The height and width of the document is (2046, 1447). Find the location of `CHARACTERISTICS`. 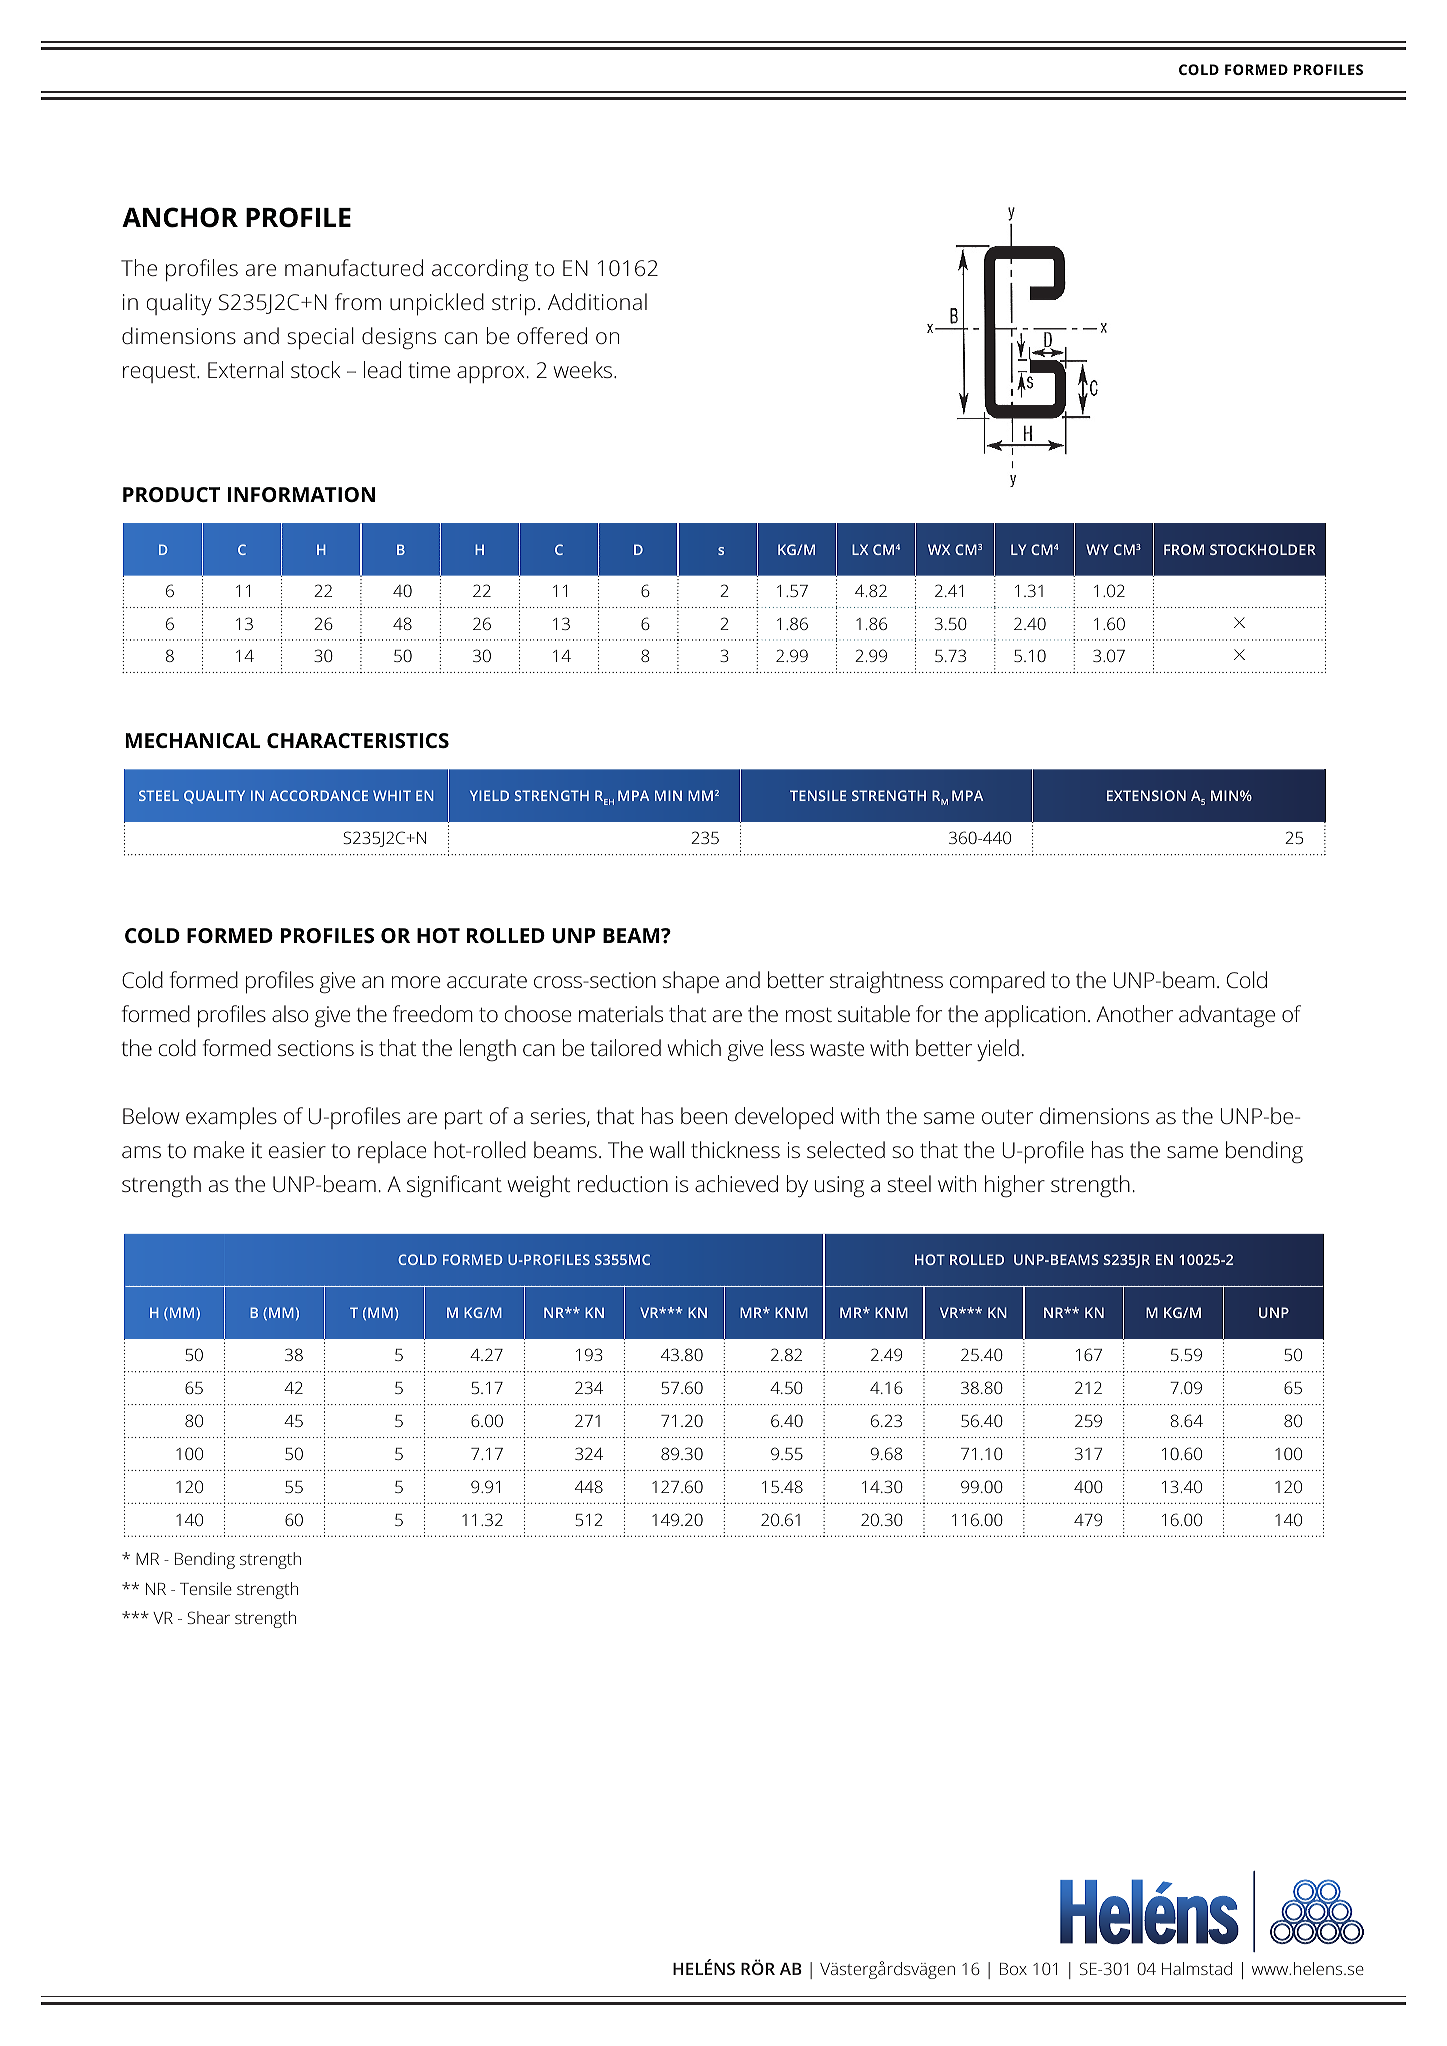

CHARACTERISTICS is located at coordinates (358, 740).
